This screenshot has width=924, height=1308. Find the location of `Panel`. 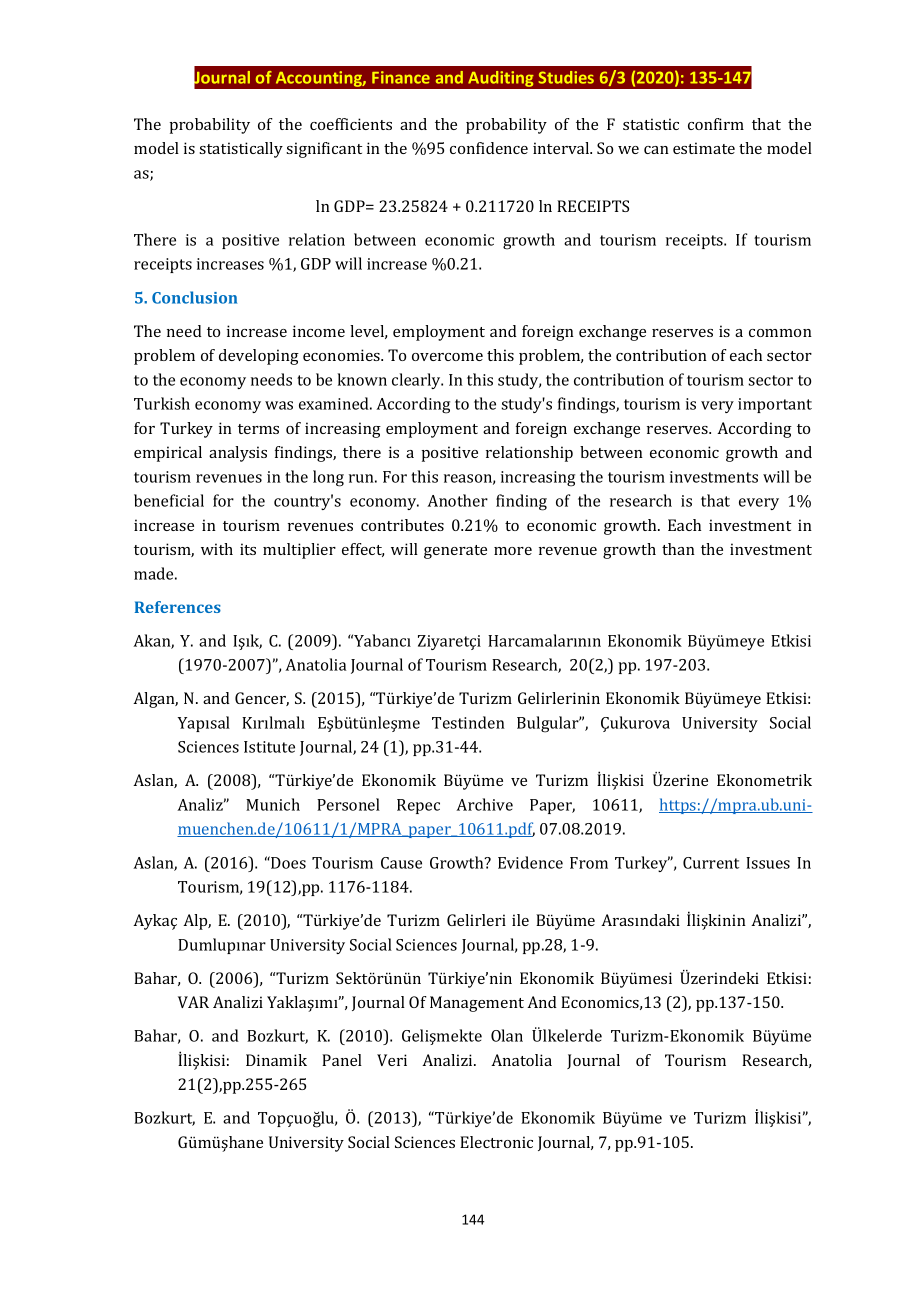

Panel is located at coordinates (342, 1060).
